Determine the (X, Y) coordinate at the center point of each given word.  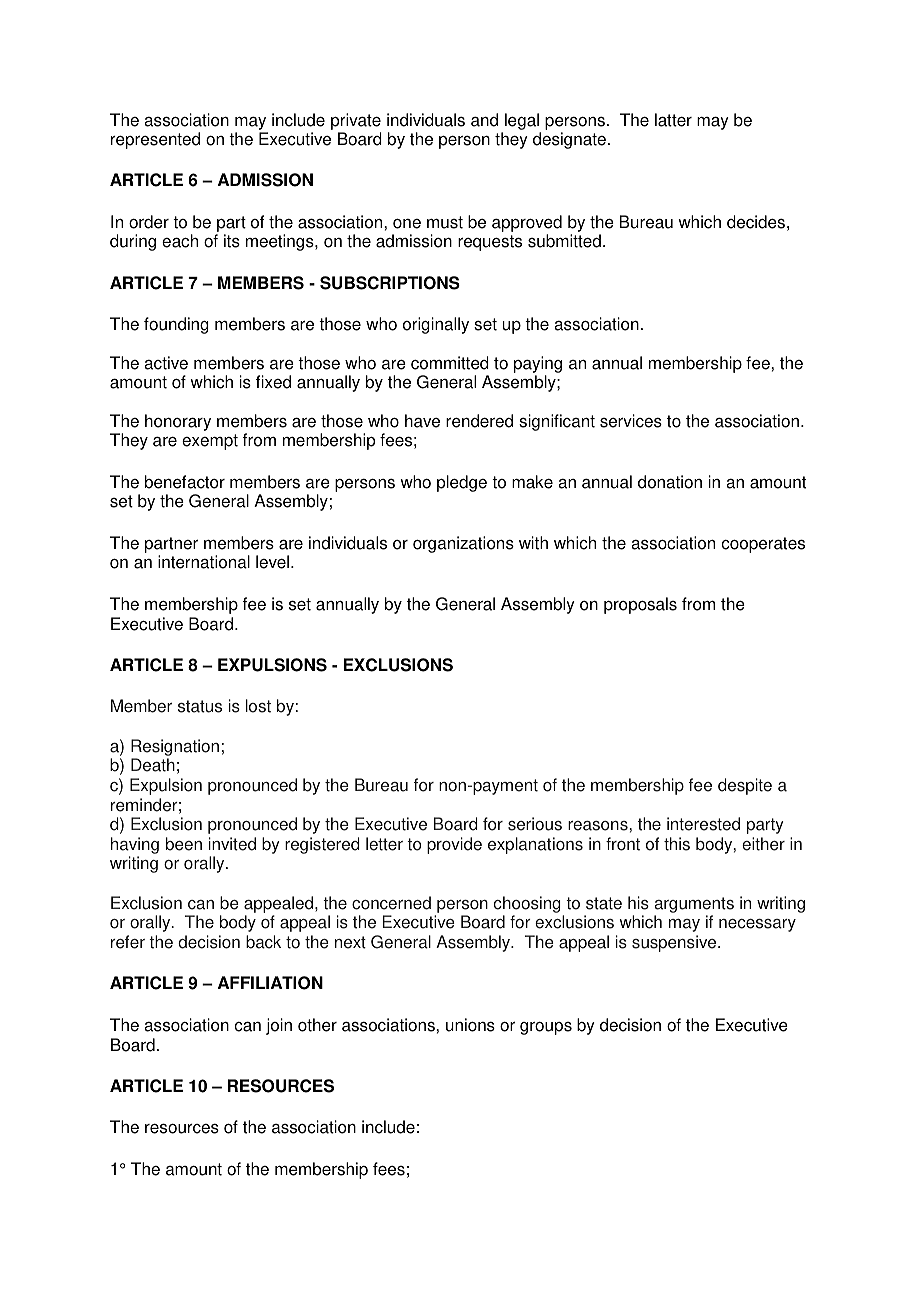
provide (454, 845)
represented (155, 140)
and (484, 120)
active (166, 363)
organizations (463, 544)
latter (673, 120)
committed (450, 363)
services (631, 421)
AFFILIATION (270, 983)
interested (703, 824)
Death (153, 765)
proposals (640, 605)
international (204, 562)
